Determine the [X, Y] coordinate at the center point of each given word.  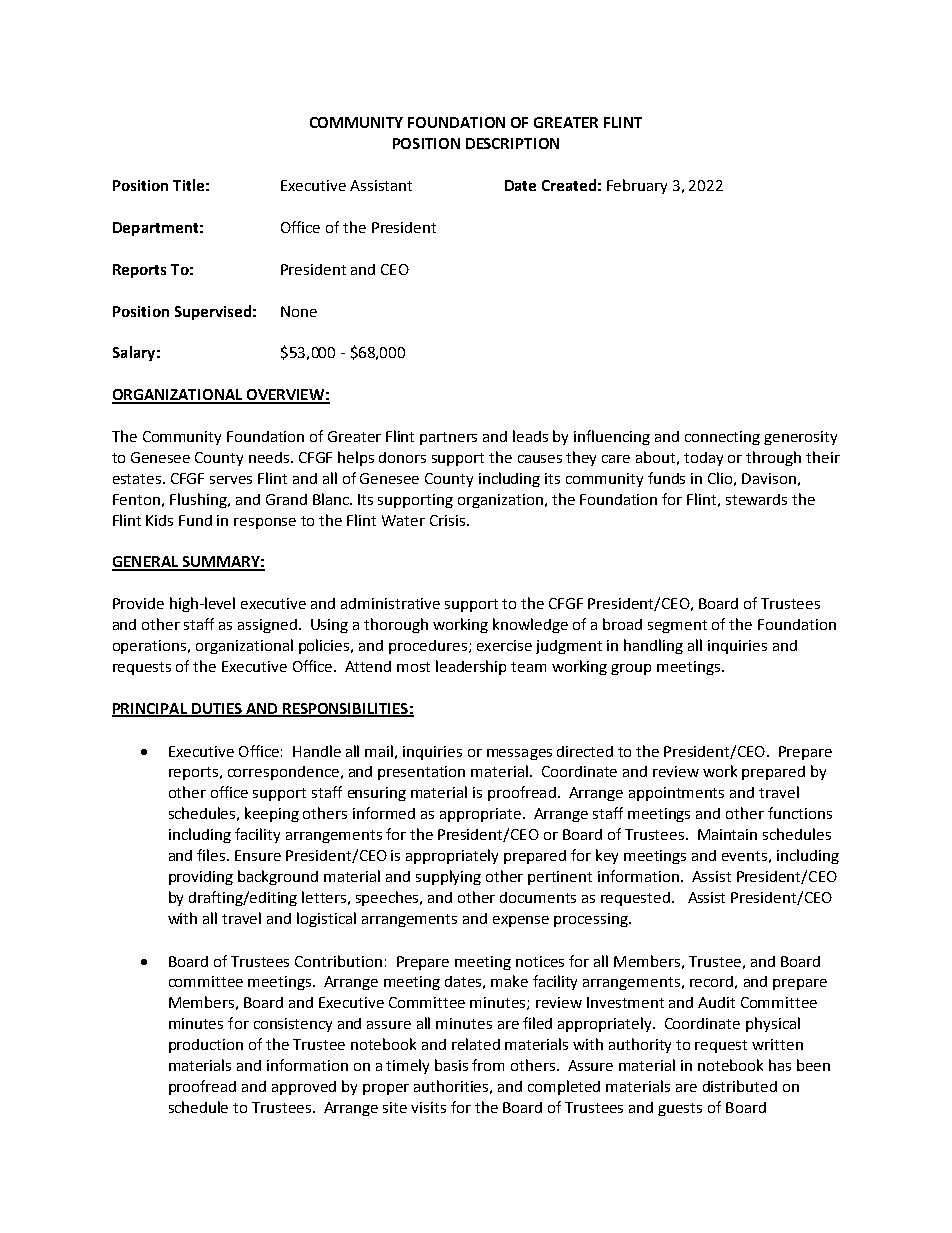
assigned [267, 626]
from [488, 1065]
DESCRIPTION [512, 143]
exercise [504, 645]
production [206, 1046]
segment [677, 626]
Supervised [213, 312]
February [637, 186]
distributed [740, 1086]
